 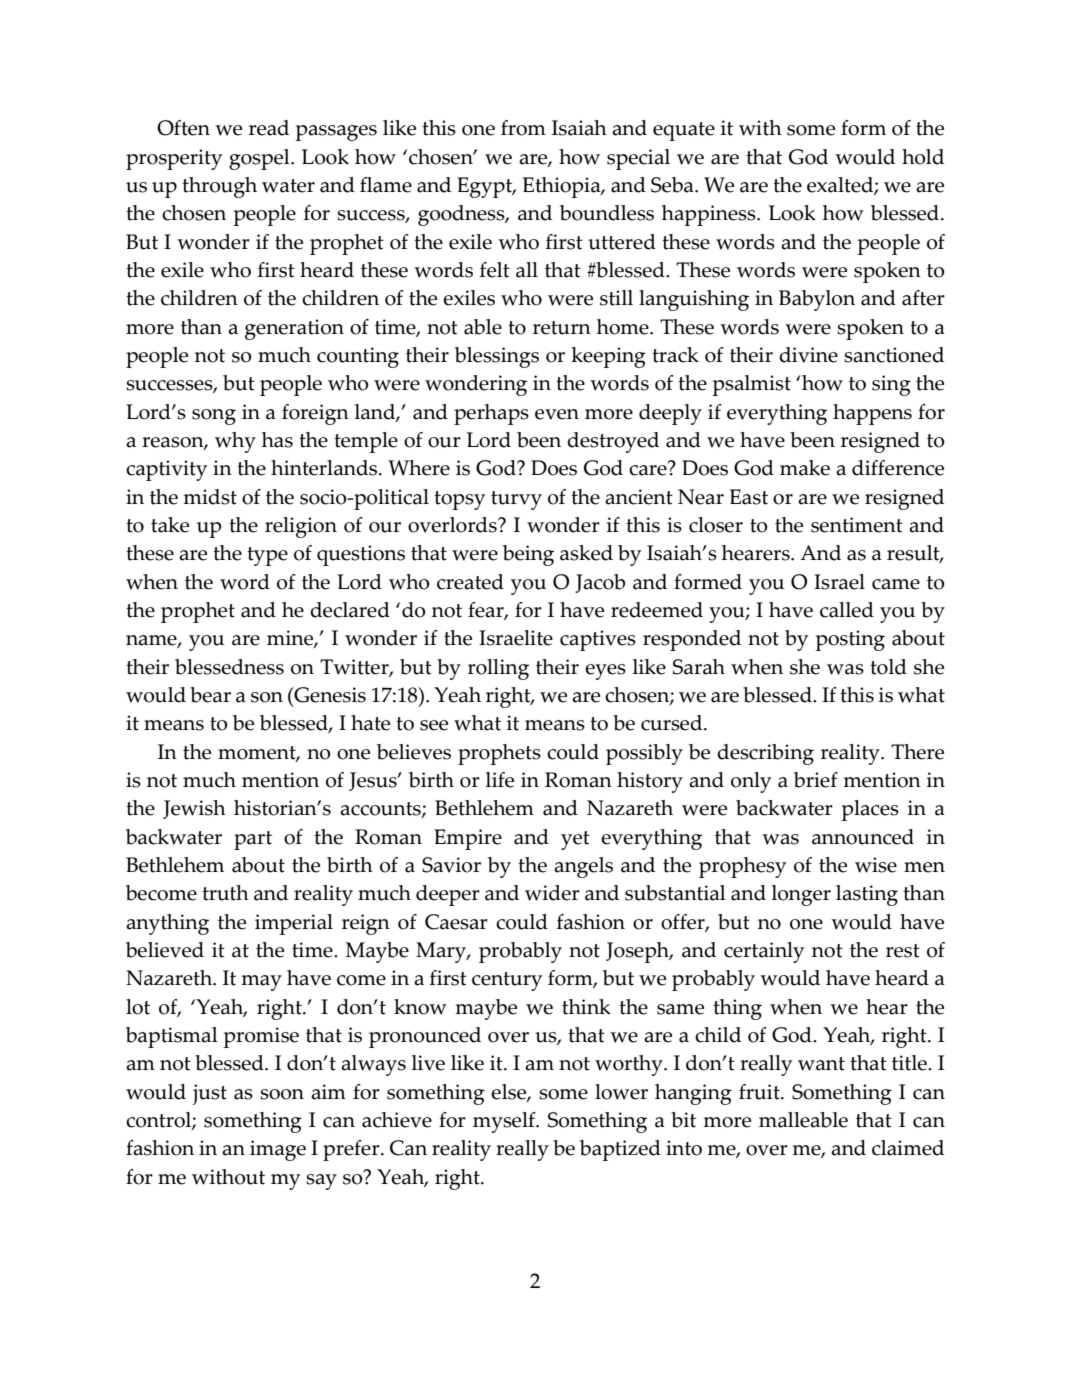 I want to click on happens, so click(x=872, y=414).
